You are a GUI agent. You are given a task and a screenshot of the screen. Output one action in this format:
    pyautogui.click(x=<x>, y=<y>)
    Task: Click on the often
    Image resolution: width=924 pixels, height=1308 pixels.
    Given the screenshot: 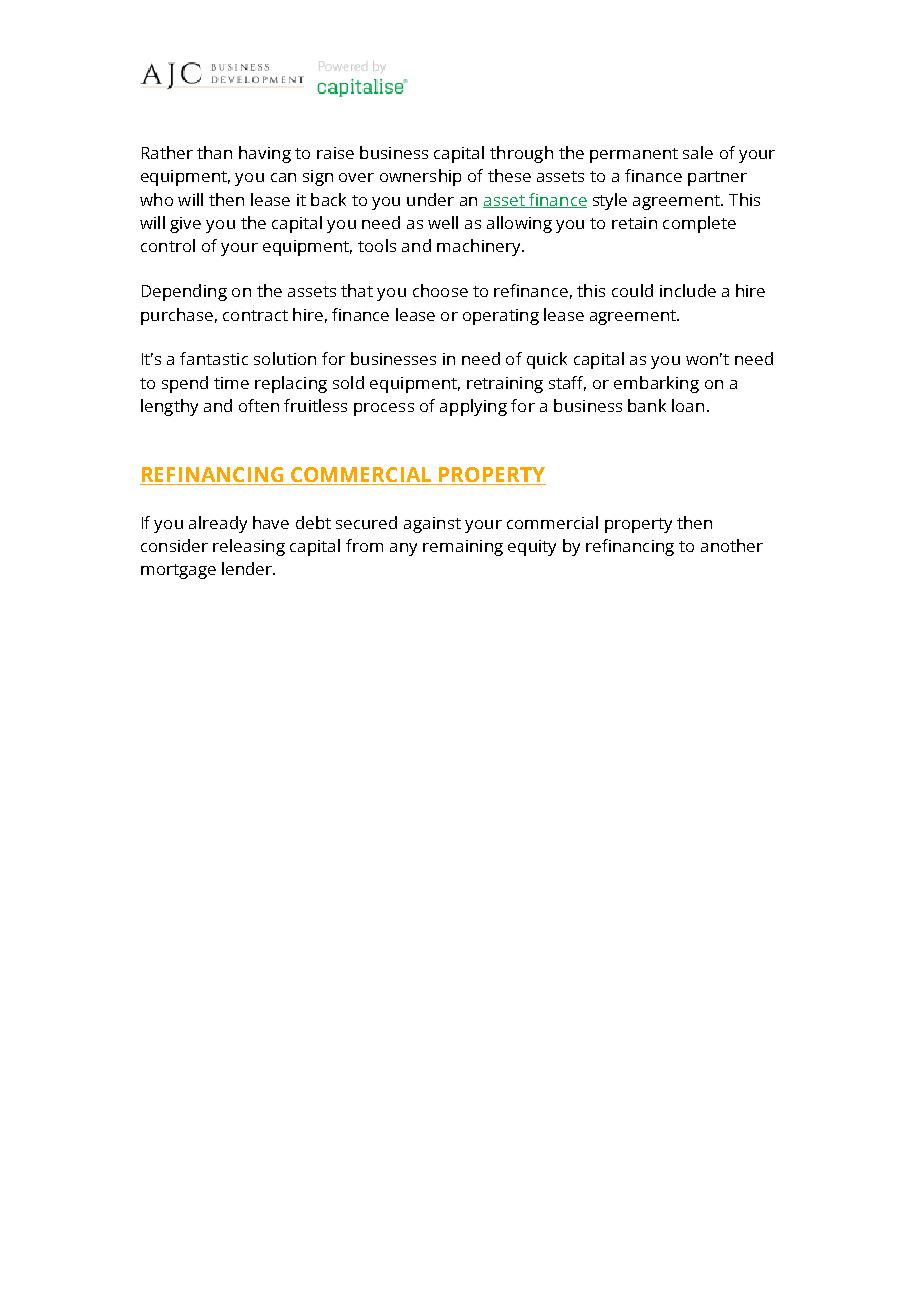 What is the action you would take?
    pyautogui.click(x=259, y=405)
